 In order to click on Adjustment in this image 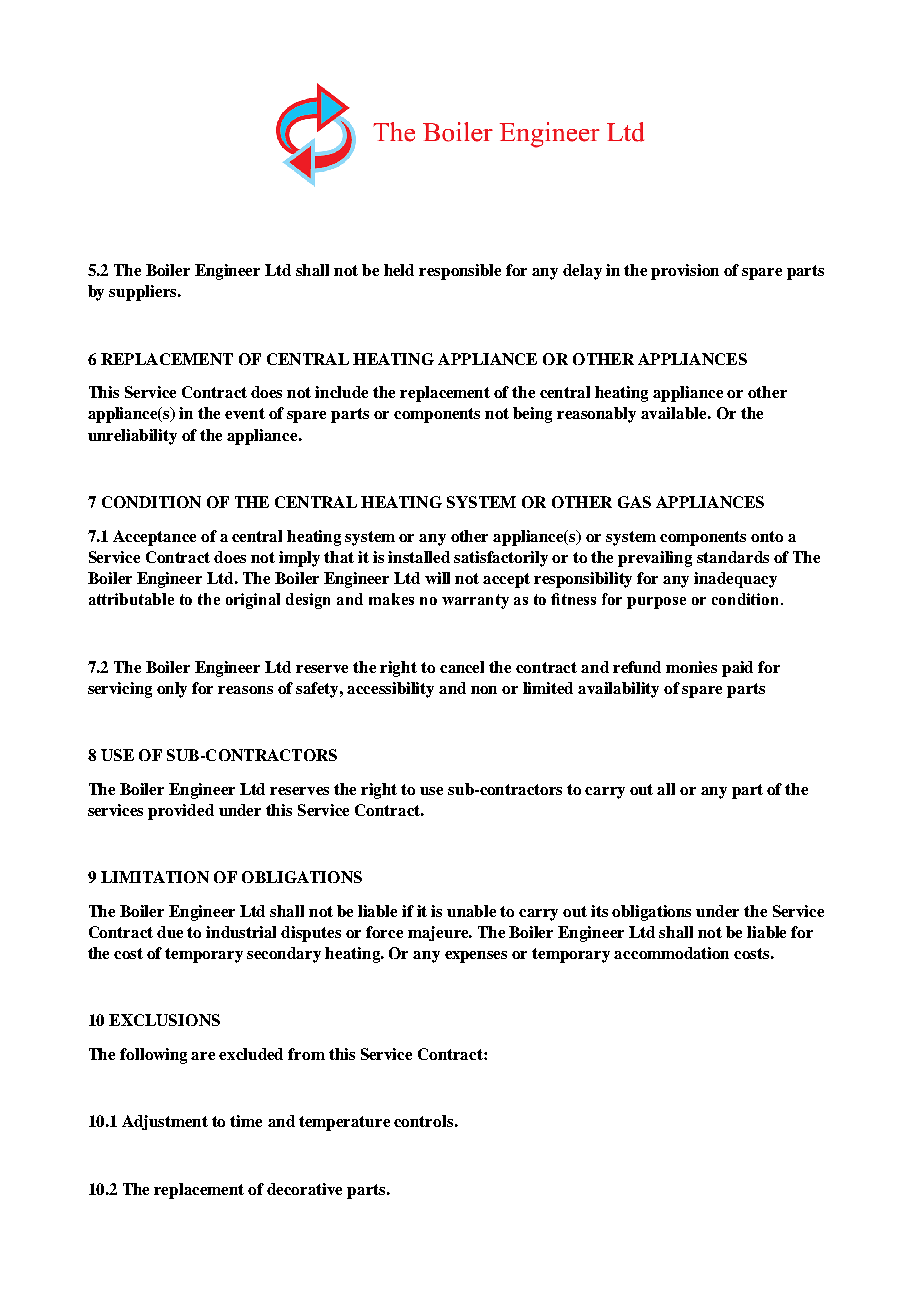, I will do `click(165, 1122)`.
